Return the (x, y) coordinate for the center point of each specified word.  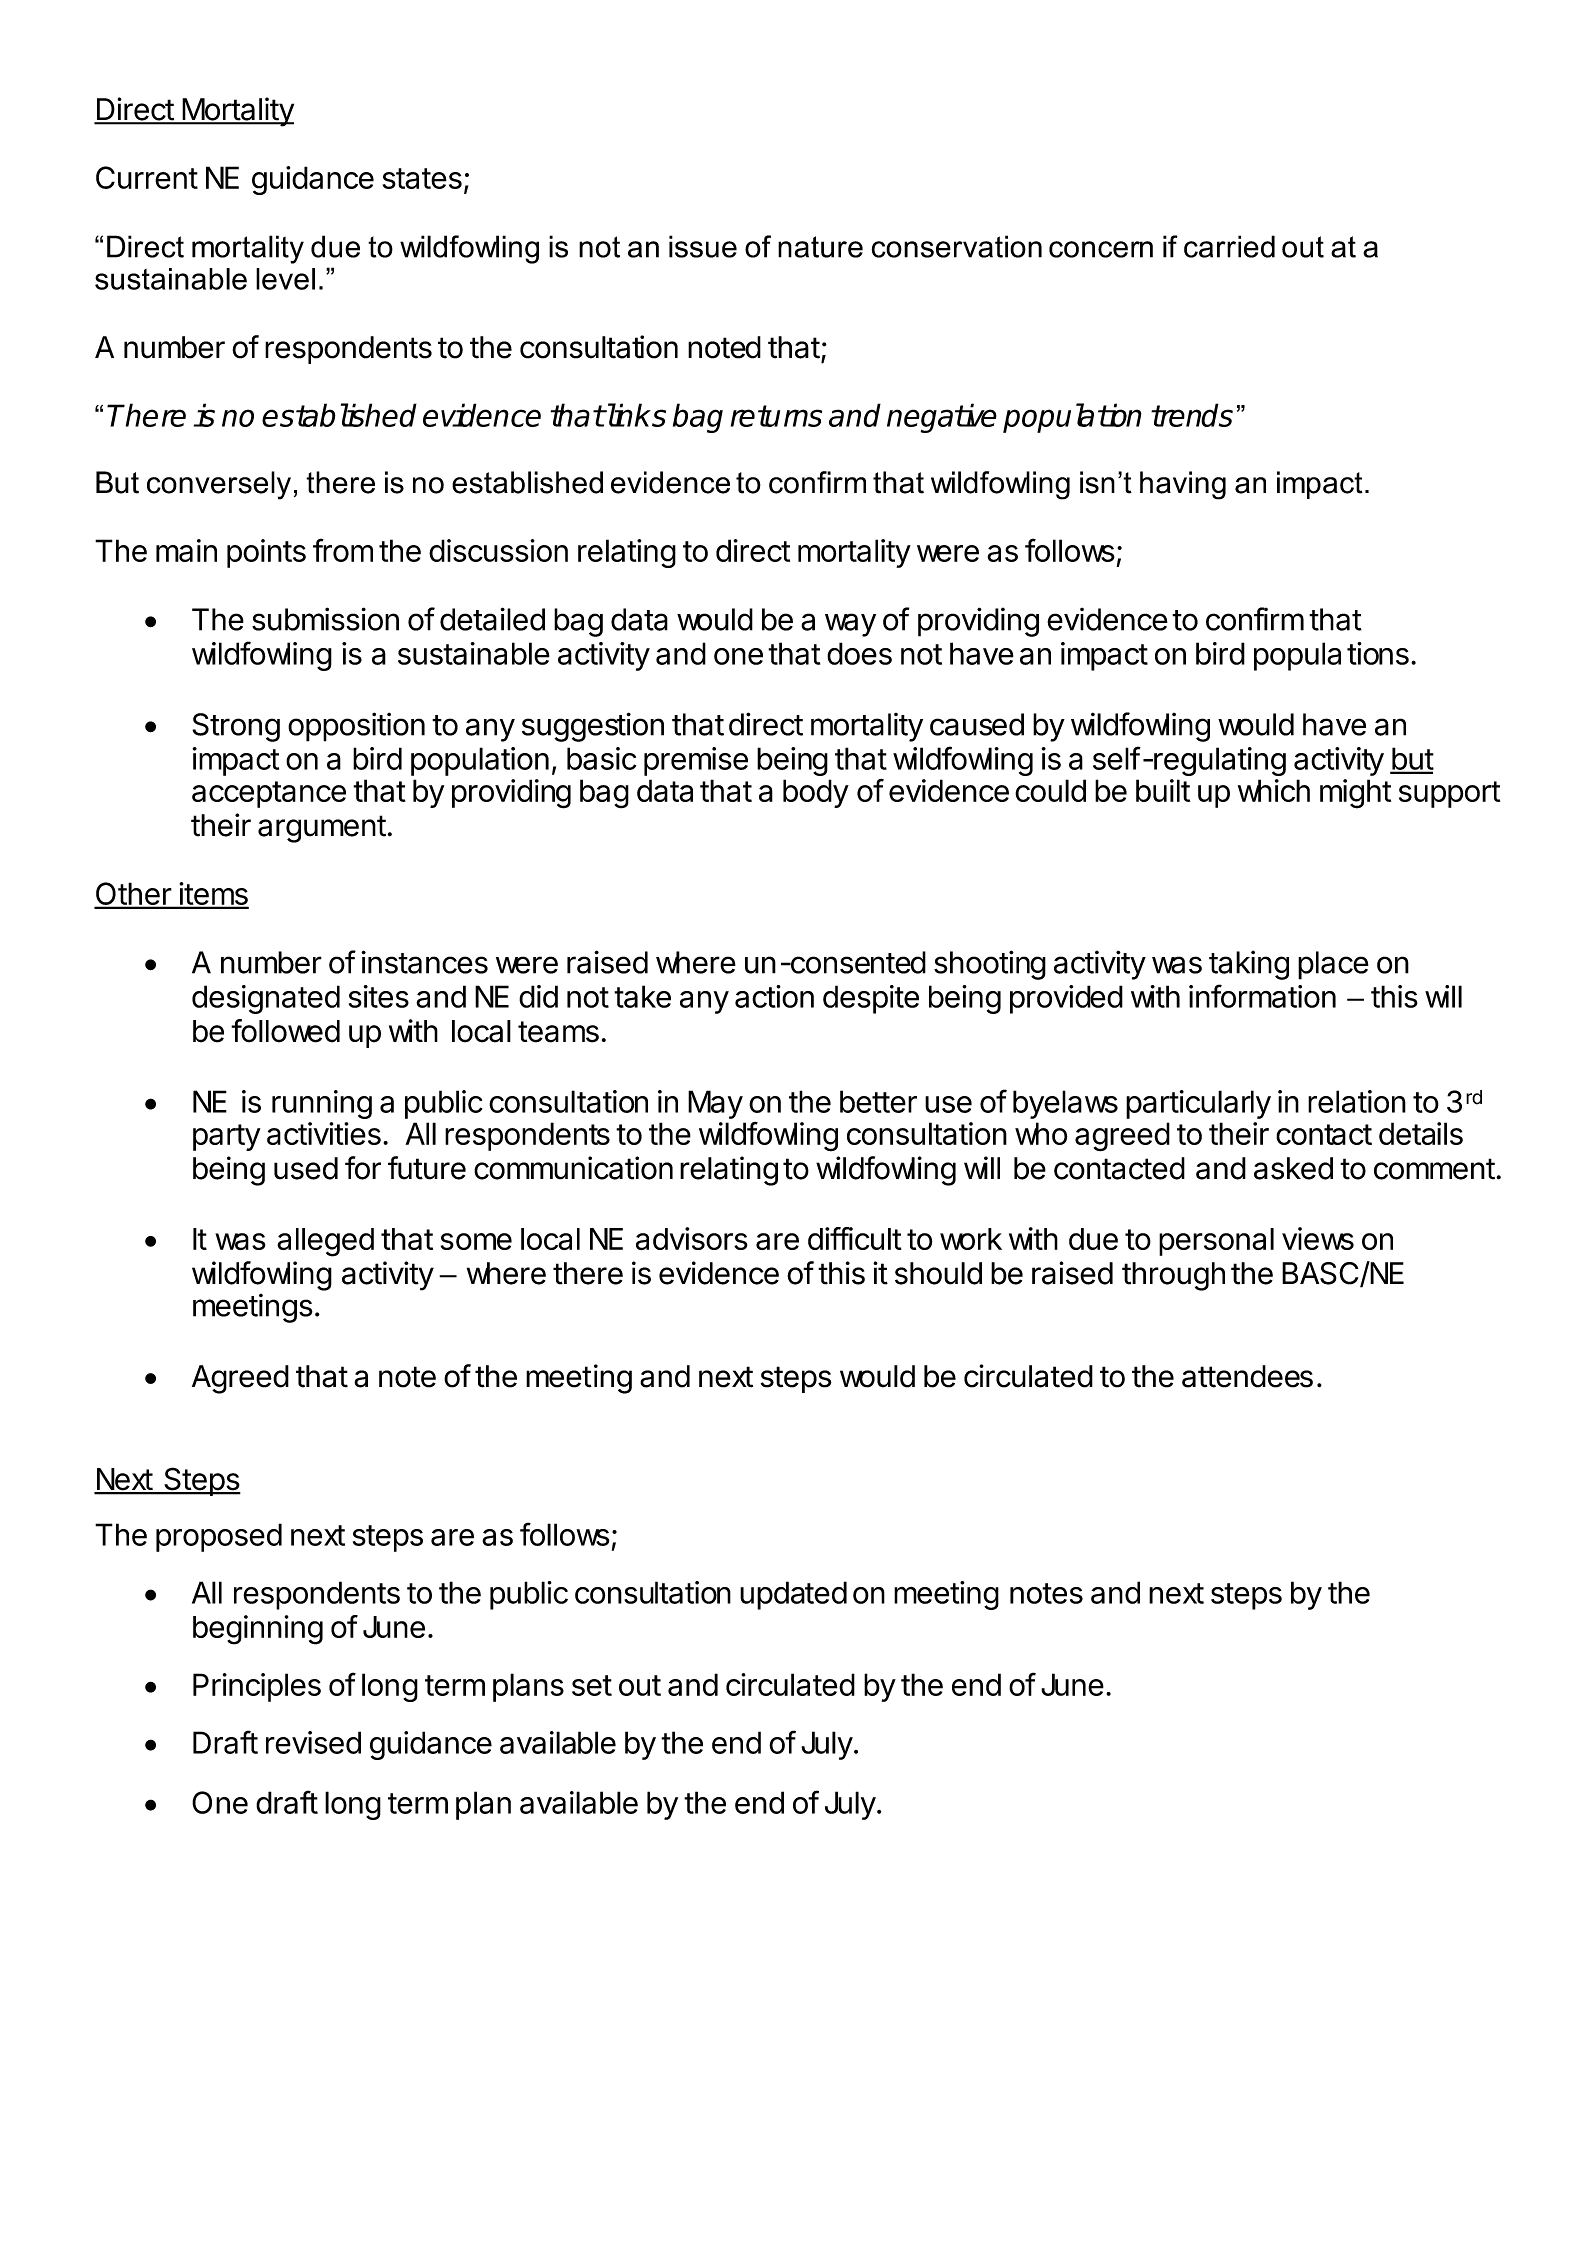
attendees (1247, 1376)
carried (1229, 246)
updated (793, 1595)
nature (820, 247)
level (285, 279)
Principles (257, 1687)
